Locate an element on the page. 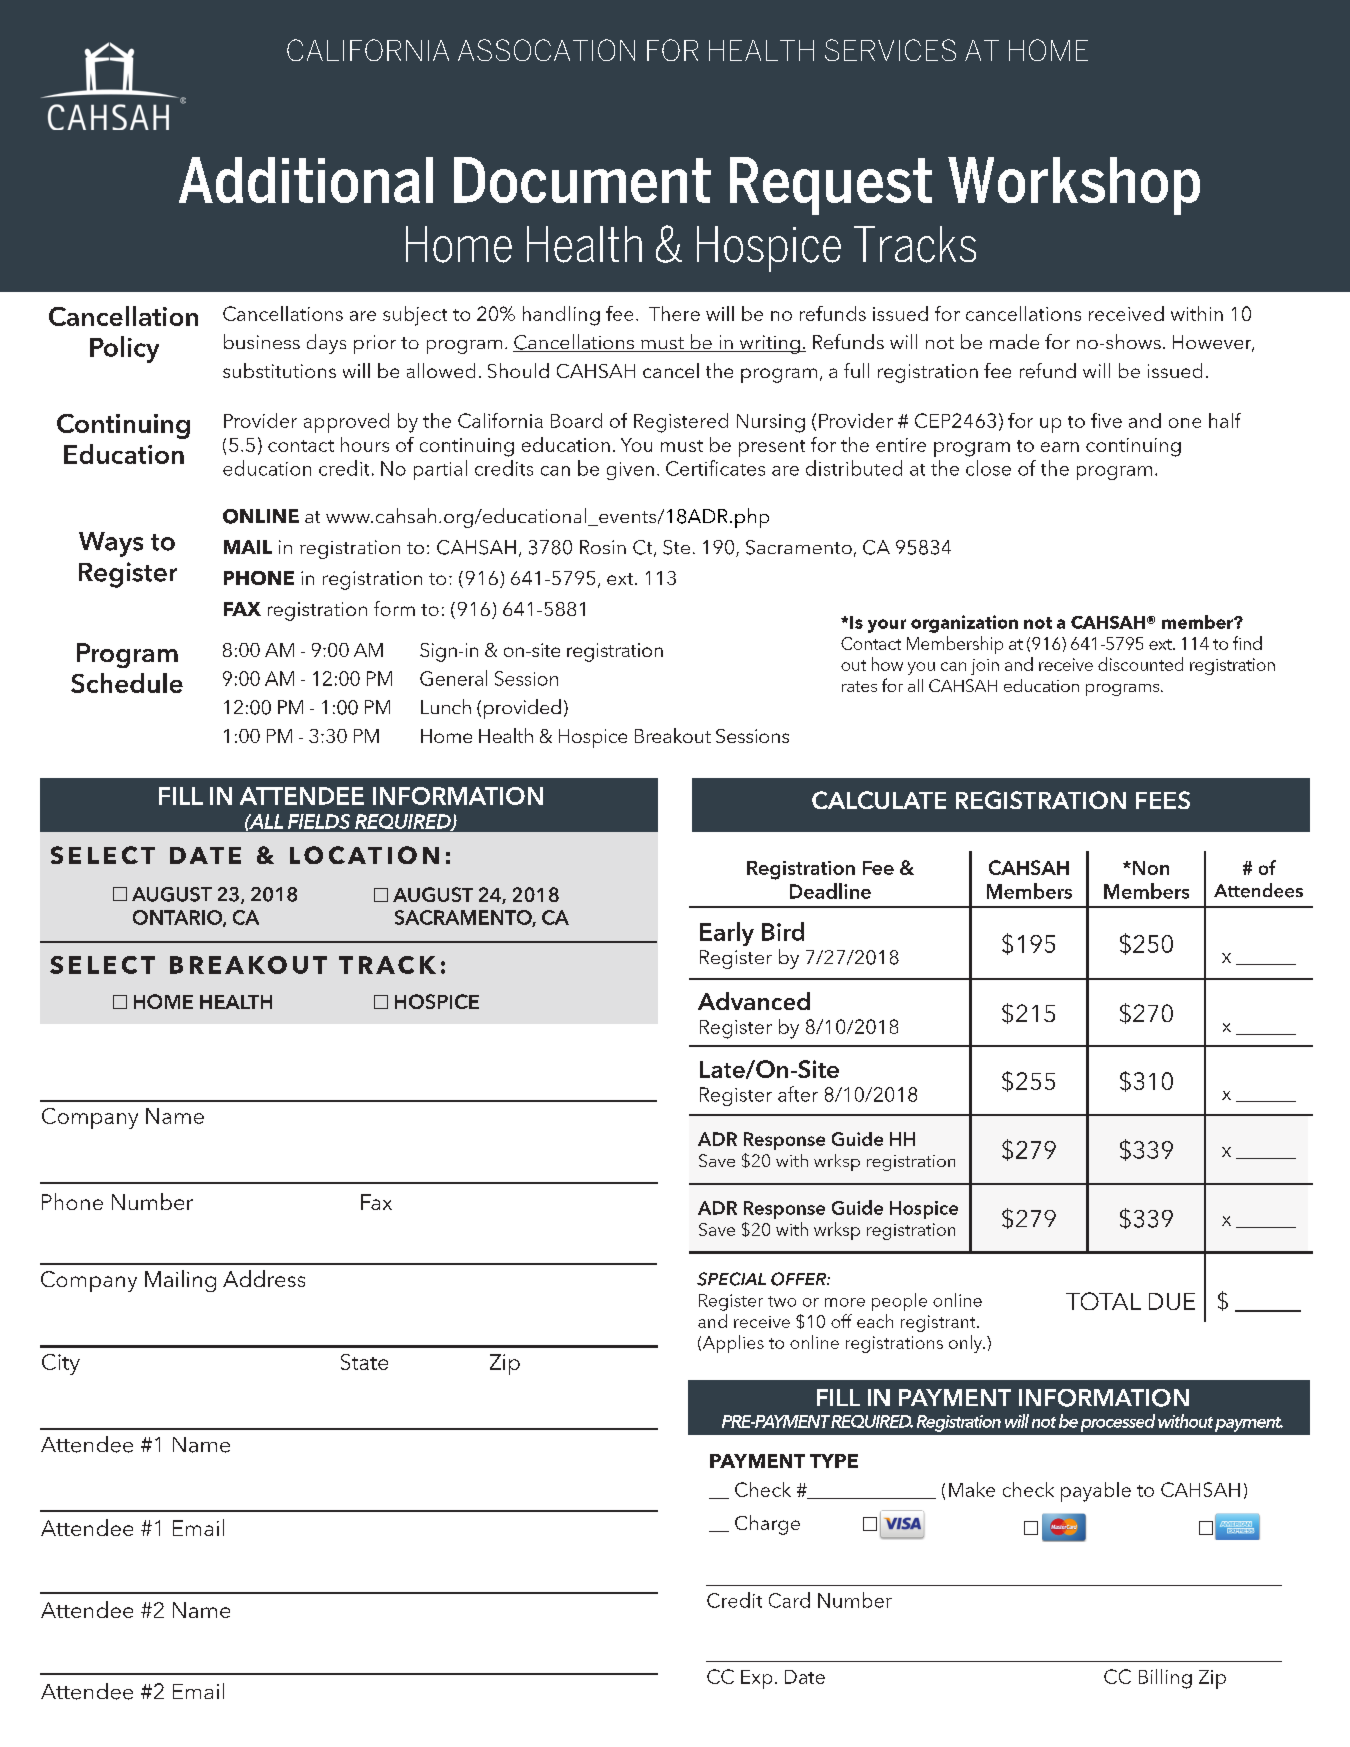  Workshop is located at coordinates (1074, 186).
